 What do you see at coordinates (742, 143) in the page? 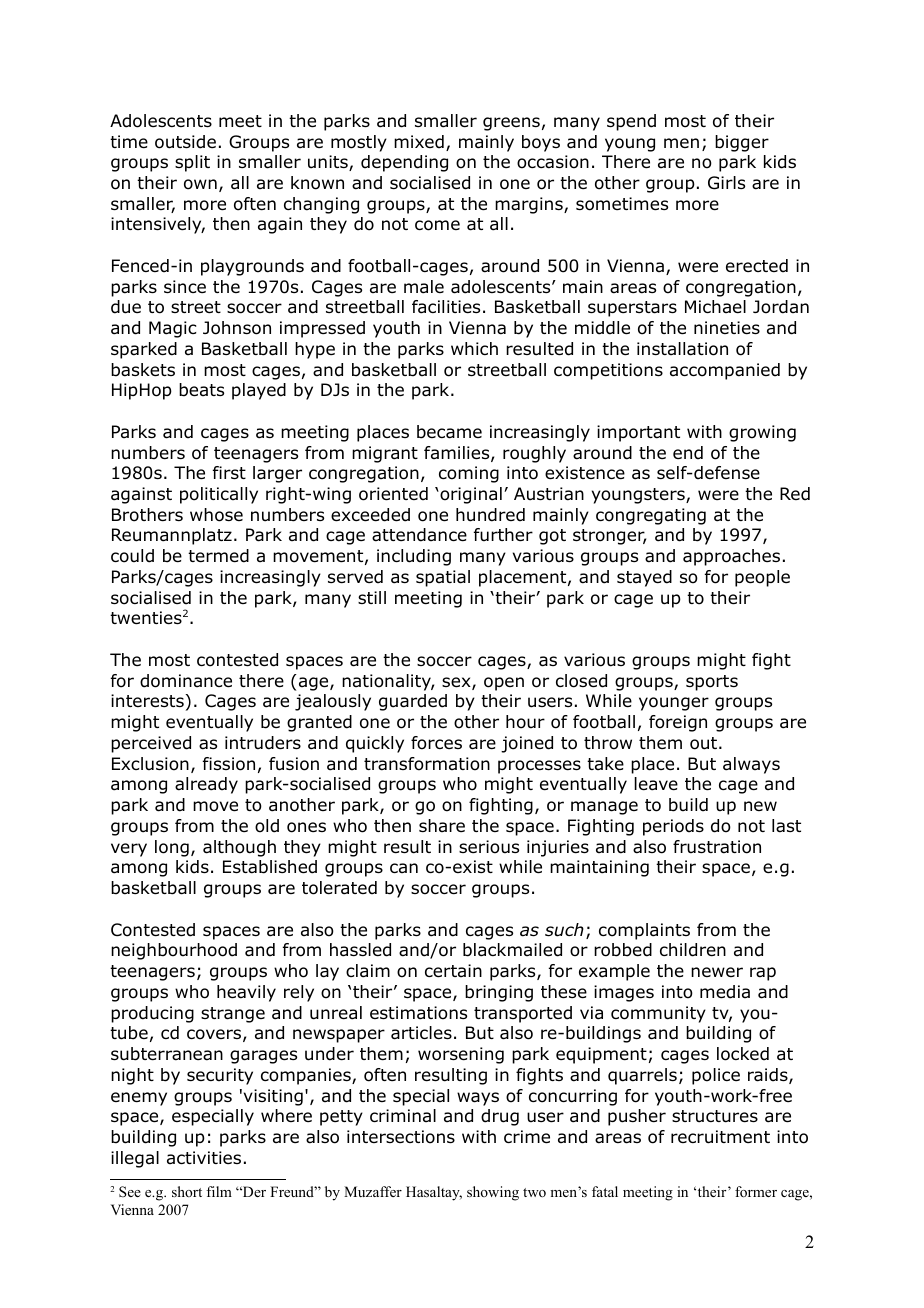
I see `bigger` at bounding box center [742, 143].
